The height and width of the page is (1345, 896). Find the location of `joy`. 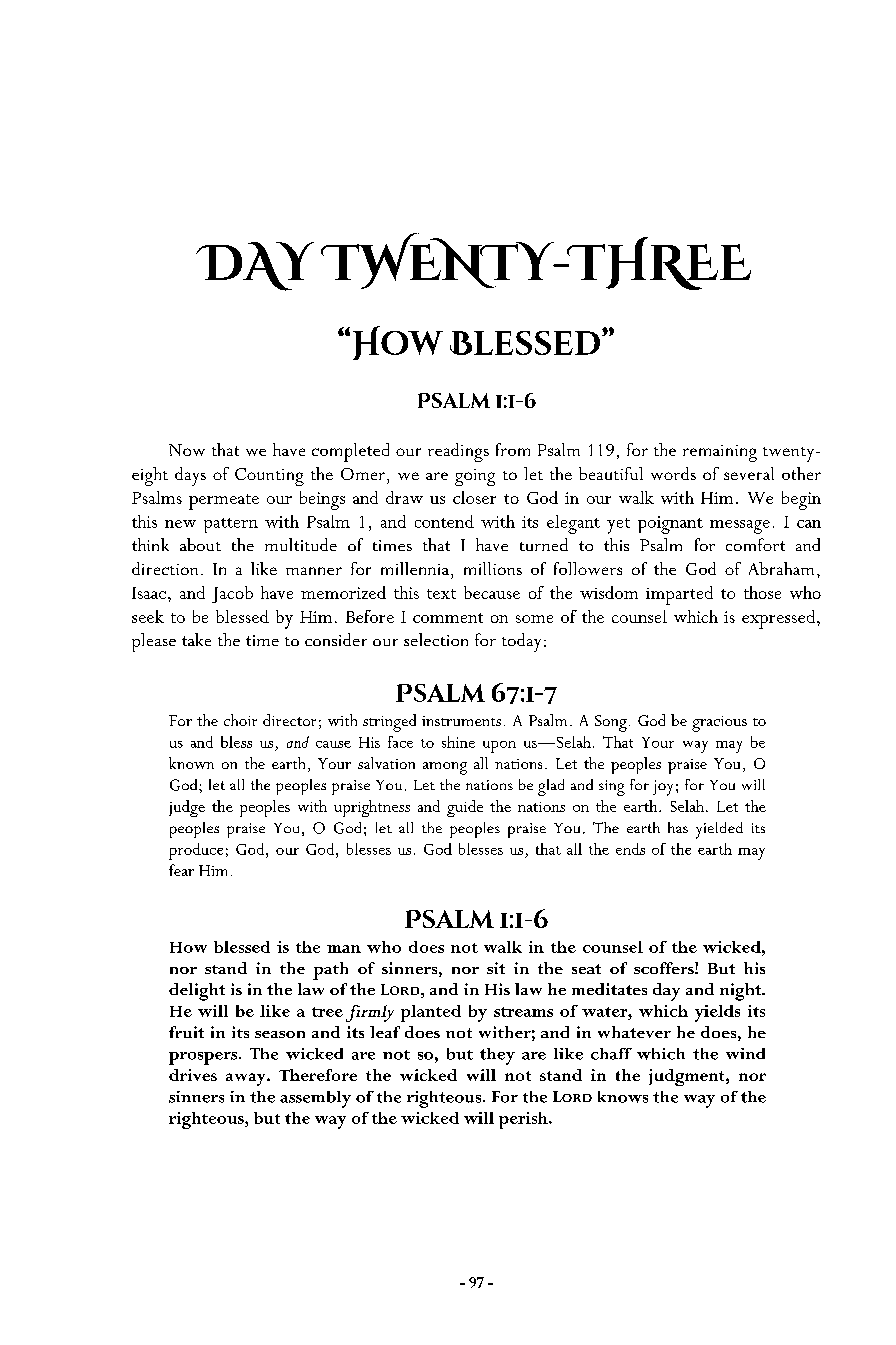

joy is located at coordinates (663, 788).
